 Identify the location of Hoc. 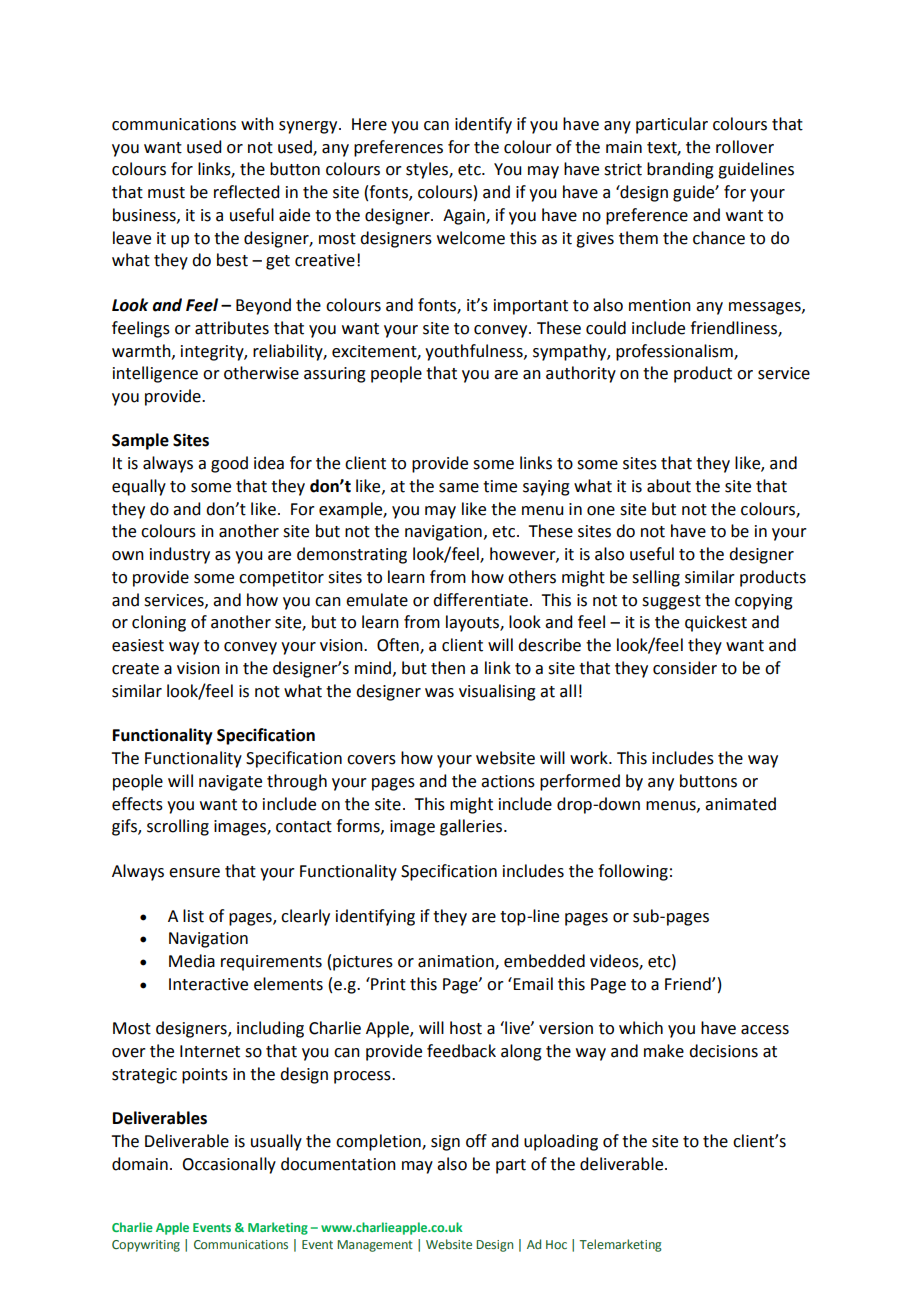
(556, 1244).
